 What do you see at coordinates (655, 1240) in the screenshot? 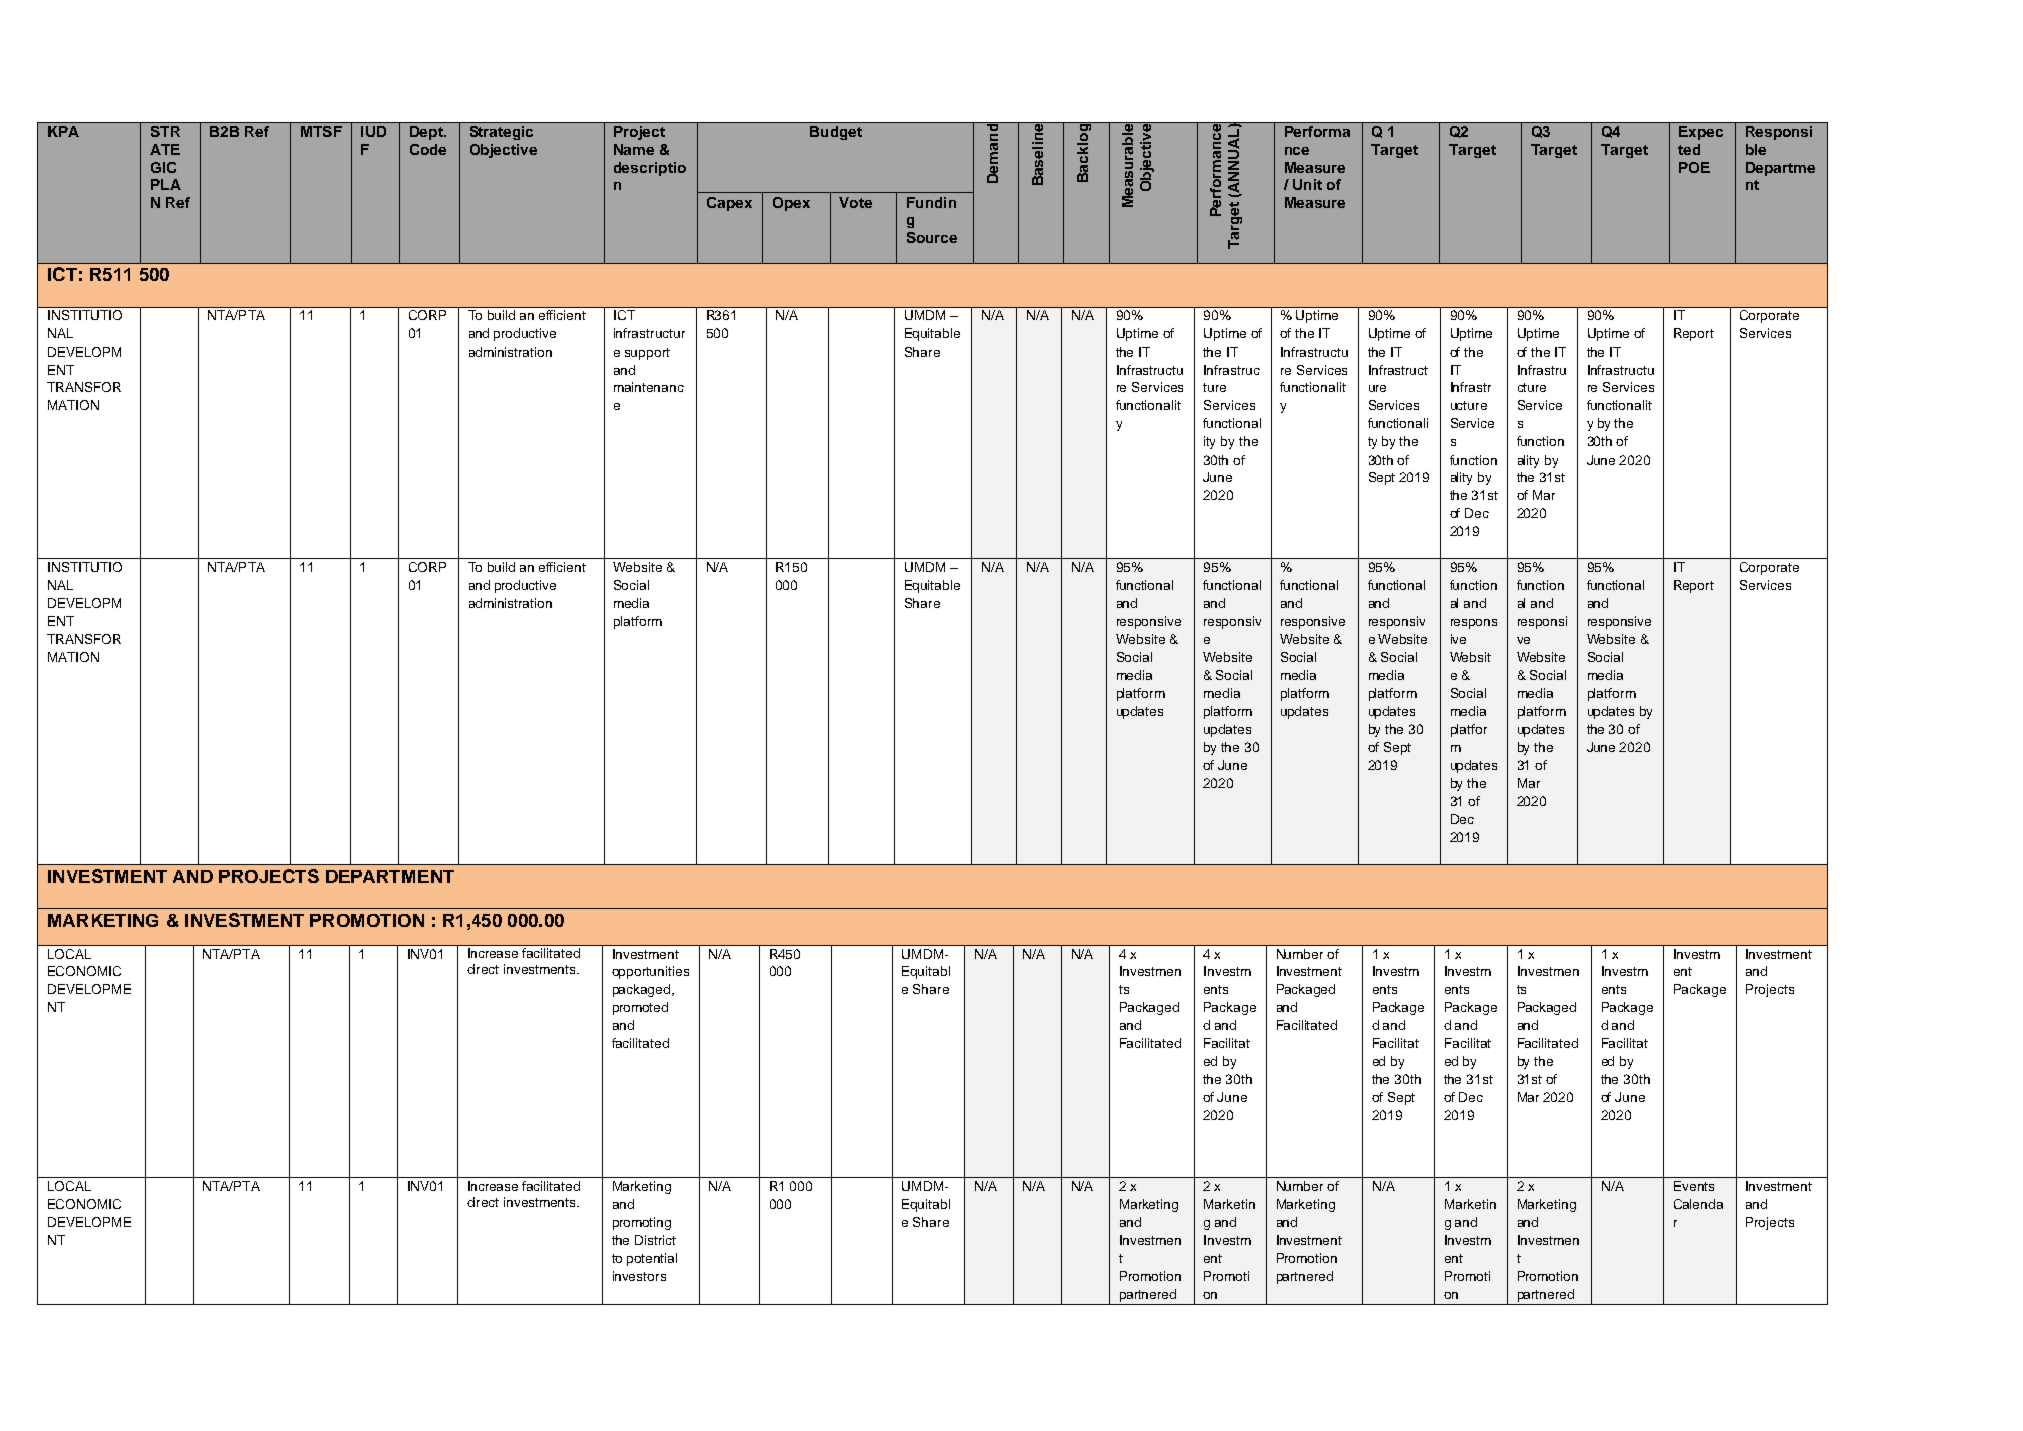
I see `District` at bounding box center [655, 1240].
